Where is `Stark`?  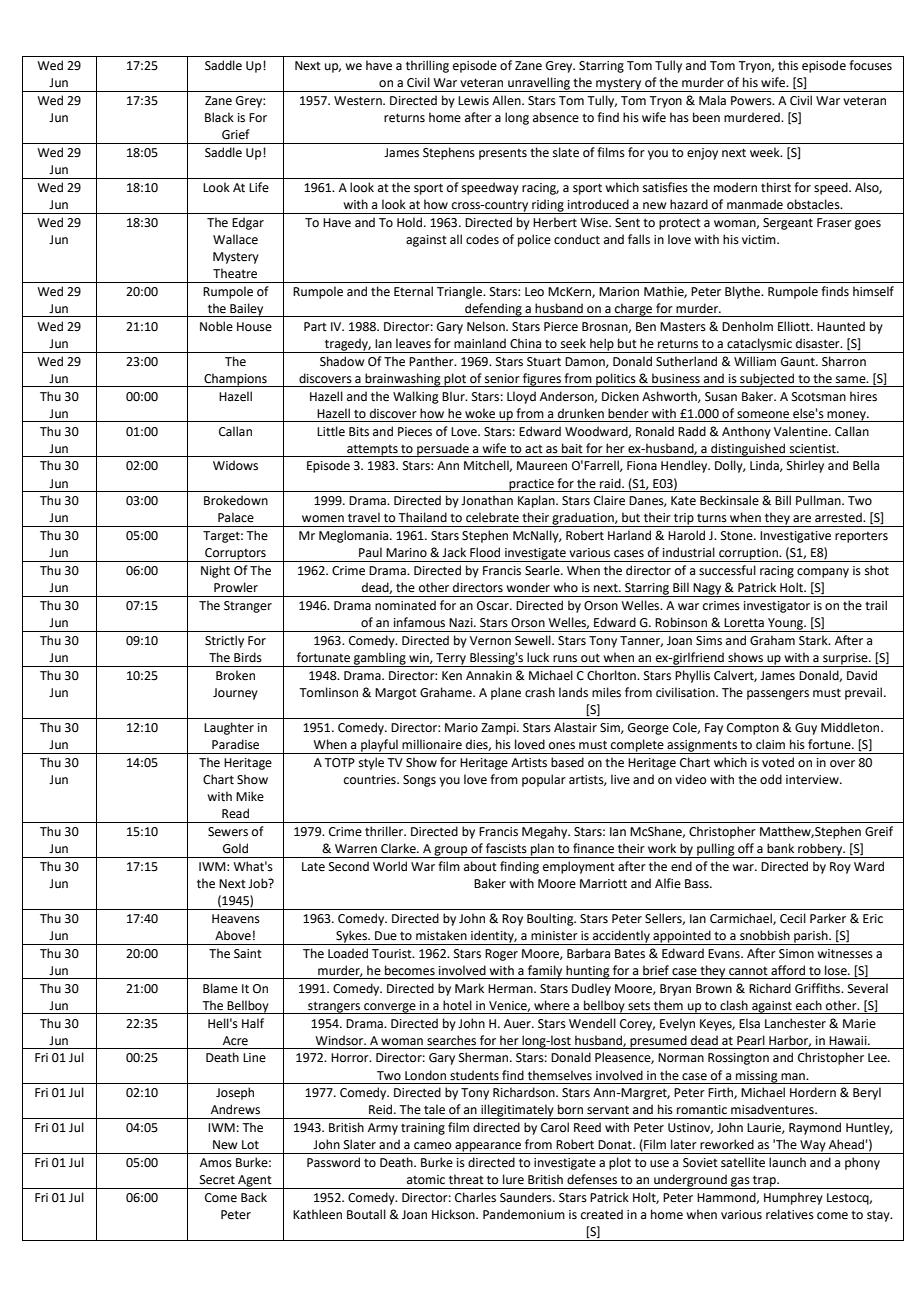
Stark is located at coordinates (814, 640).
